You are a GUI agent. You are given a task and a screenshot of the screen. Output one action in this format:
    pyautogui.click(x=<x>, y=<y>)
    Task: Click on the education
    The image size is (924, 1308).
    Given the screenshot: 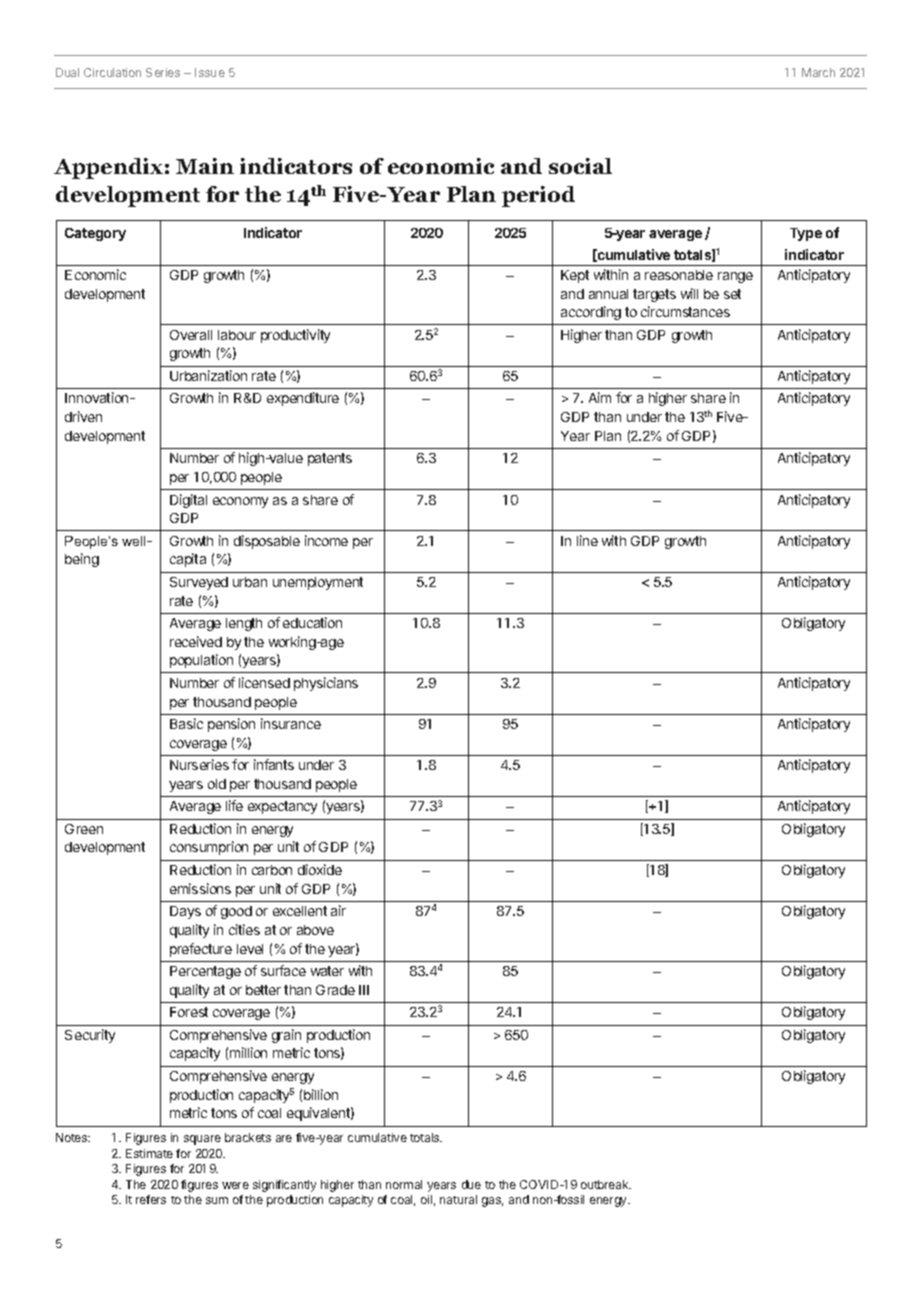 What is the action you would take?
    pyautogui.click(x=312, y=622)
